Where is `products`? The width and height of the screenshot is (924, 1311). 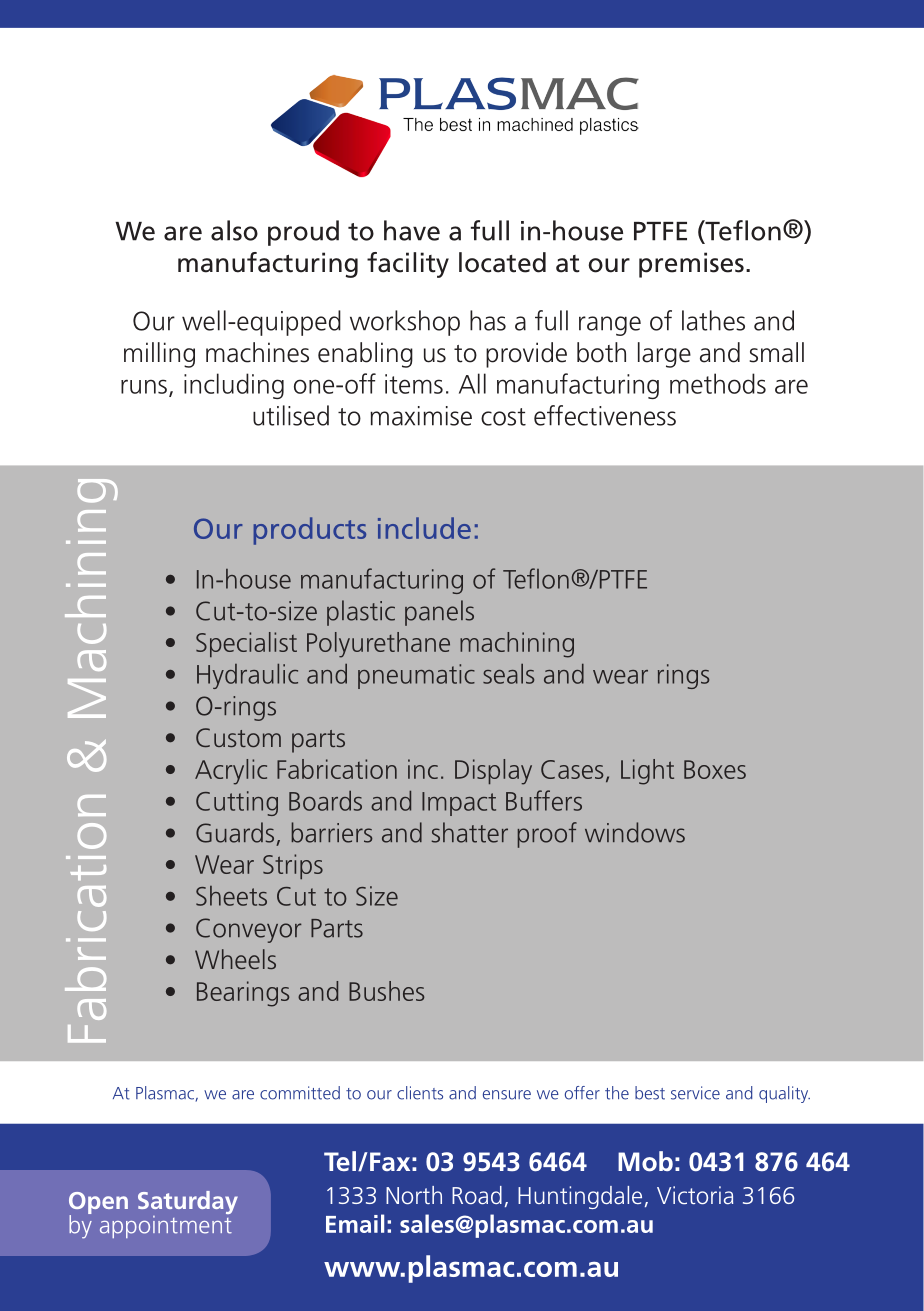 products is located at coordinates (310, 531).
